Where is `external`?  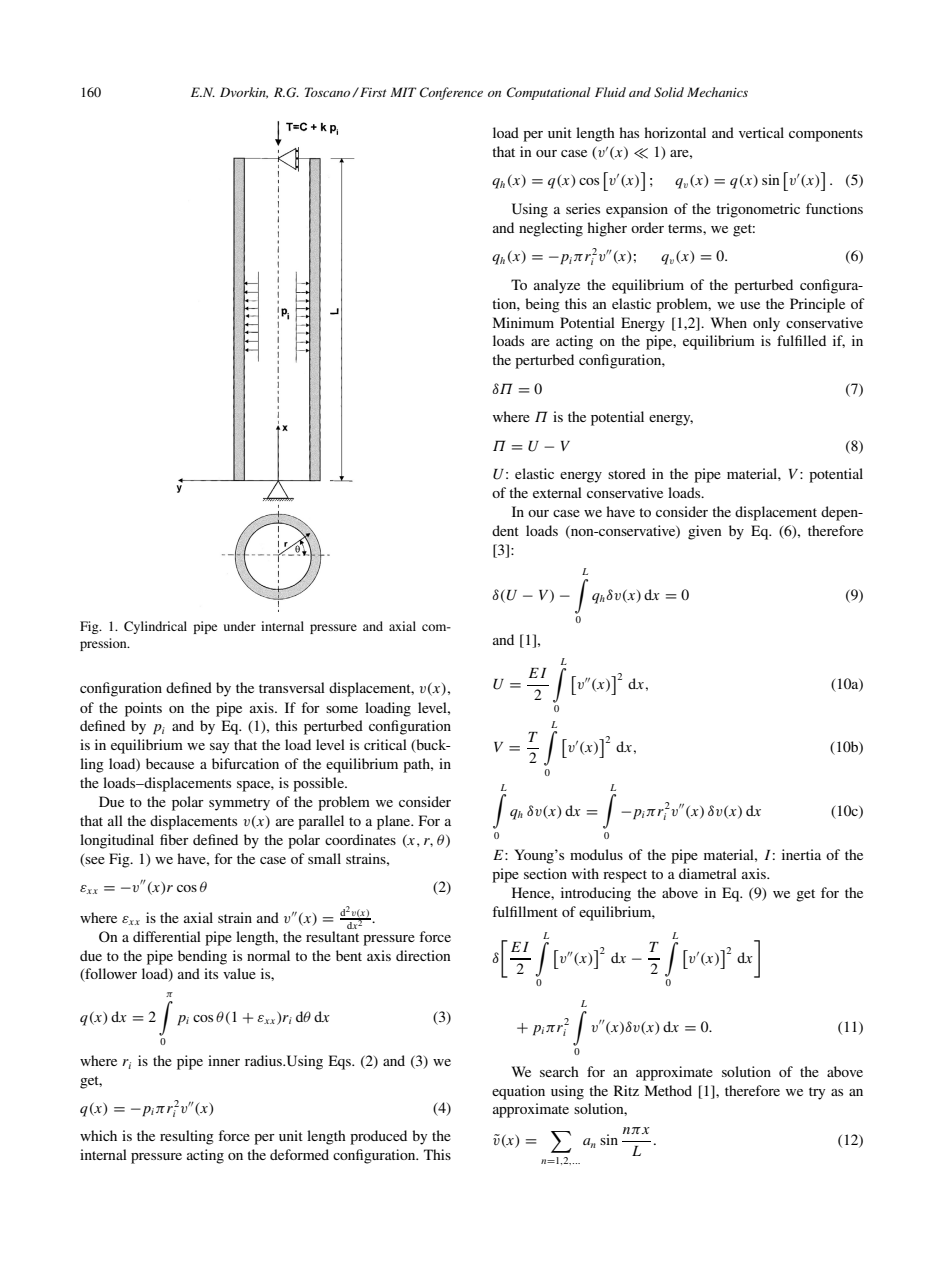 external is located at coordinates (557, 492).
